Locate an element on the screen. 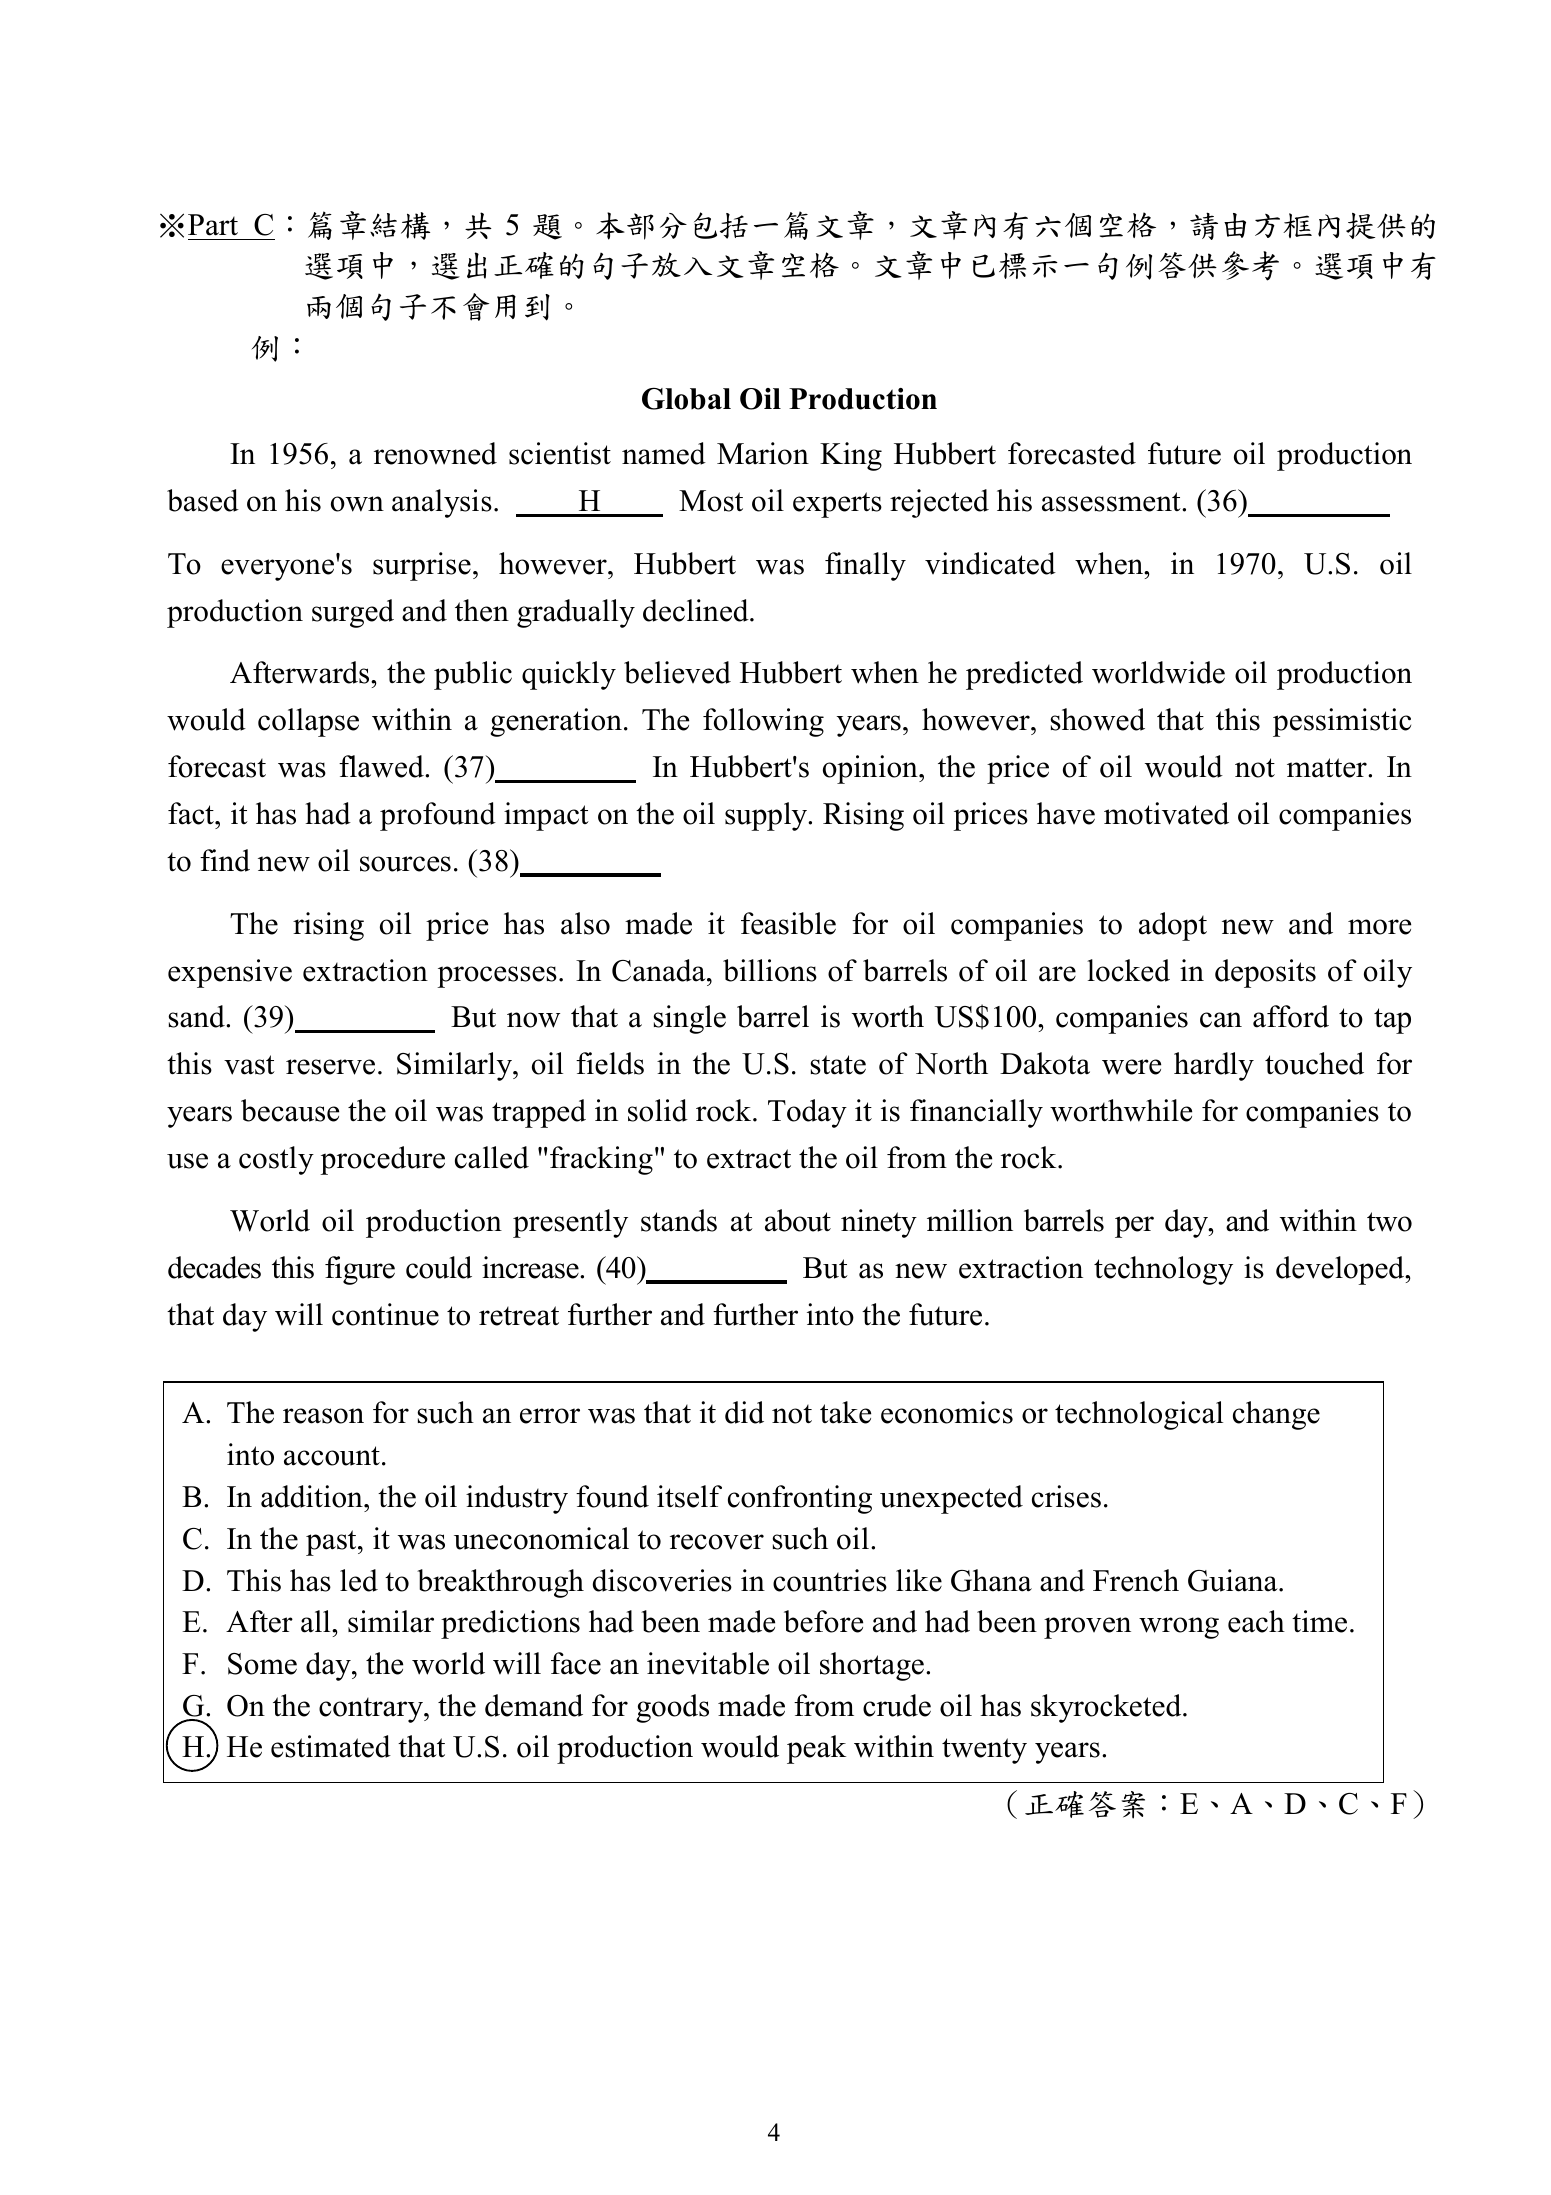  assessment is located at coordinates (1112, 502).
